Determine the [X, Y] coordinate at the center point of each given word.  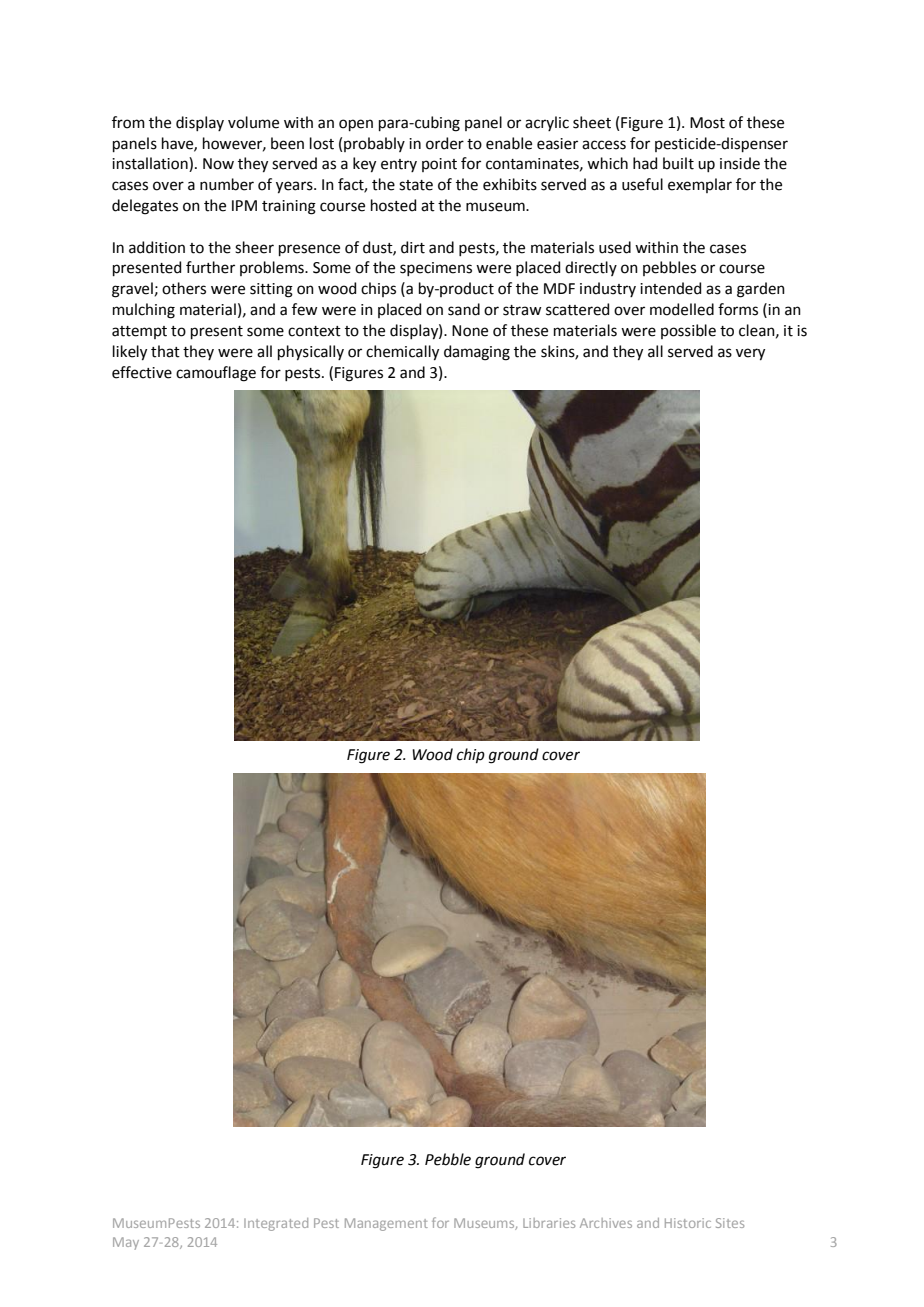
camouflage [216, 374]
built [678, 163]
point [439, 165]
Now [218, 164]
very [750, 354]
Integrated [276, 1224]
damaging [477, 353]
